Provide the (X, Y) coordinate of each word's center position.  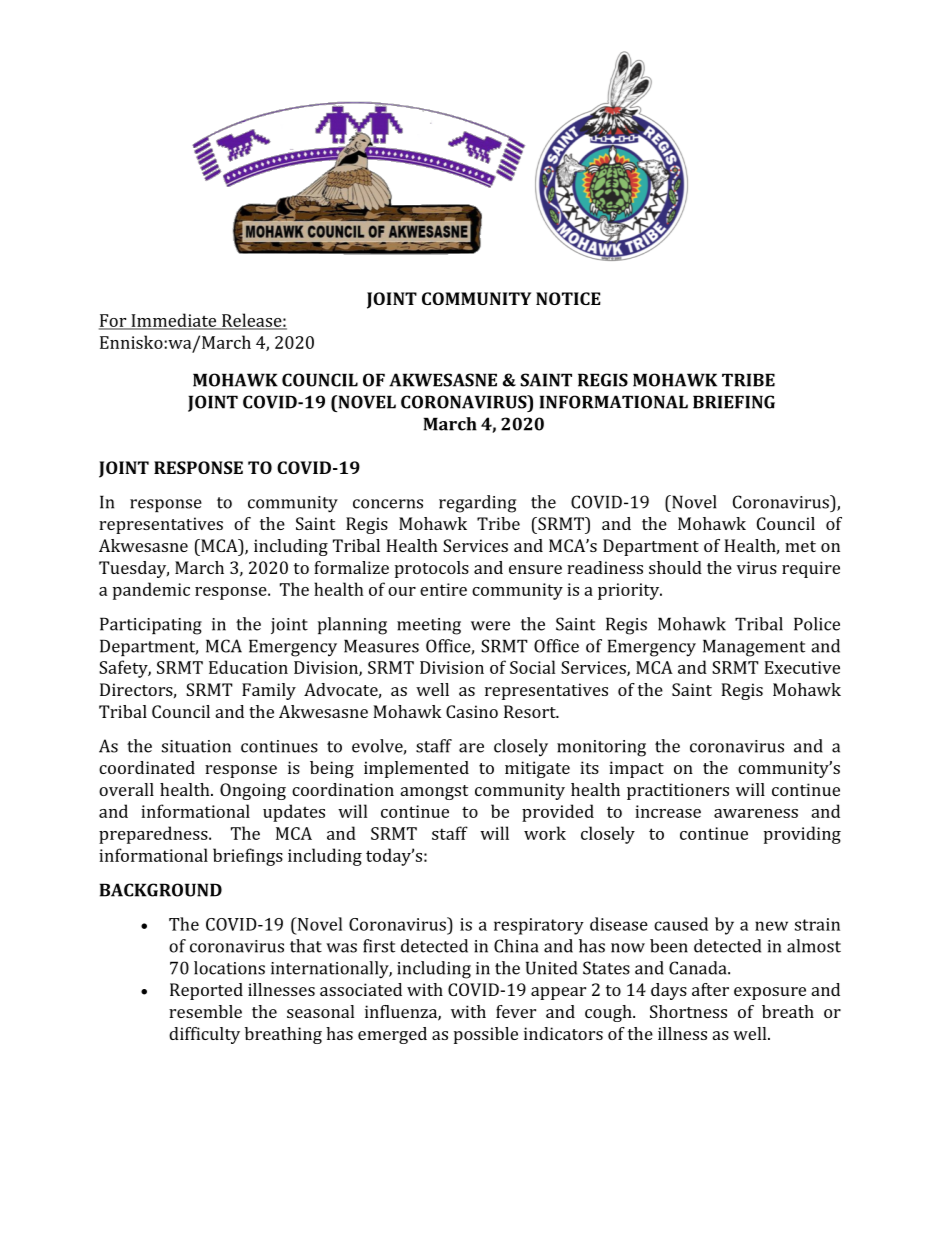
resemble (205, 1011)
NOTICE (568, 298)
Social (532, 667)
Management (754, 648)
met (800, 546)
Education (248, 667)
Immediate (174, 321)
